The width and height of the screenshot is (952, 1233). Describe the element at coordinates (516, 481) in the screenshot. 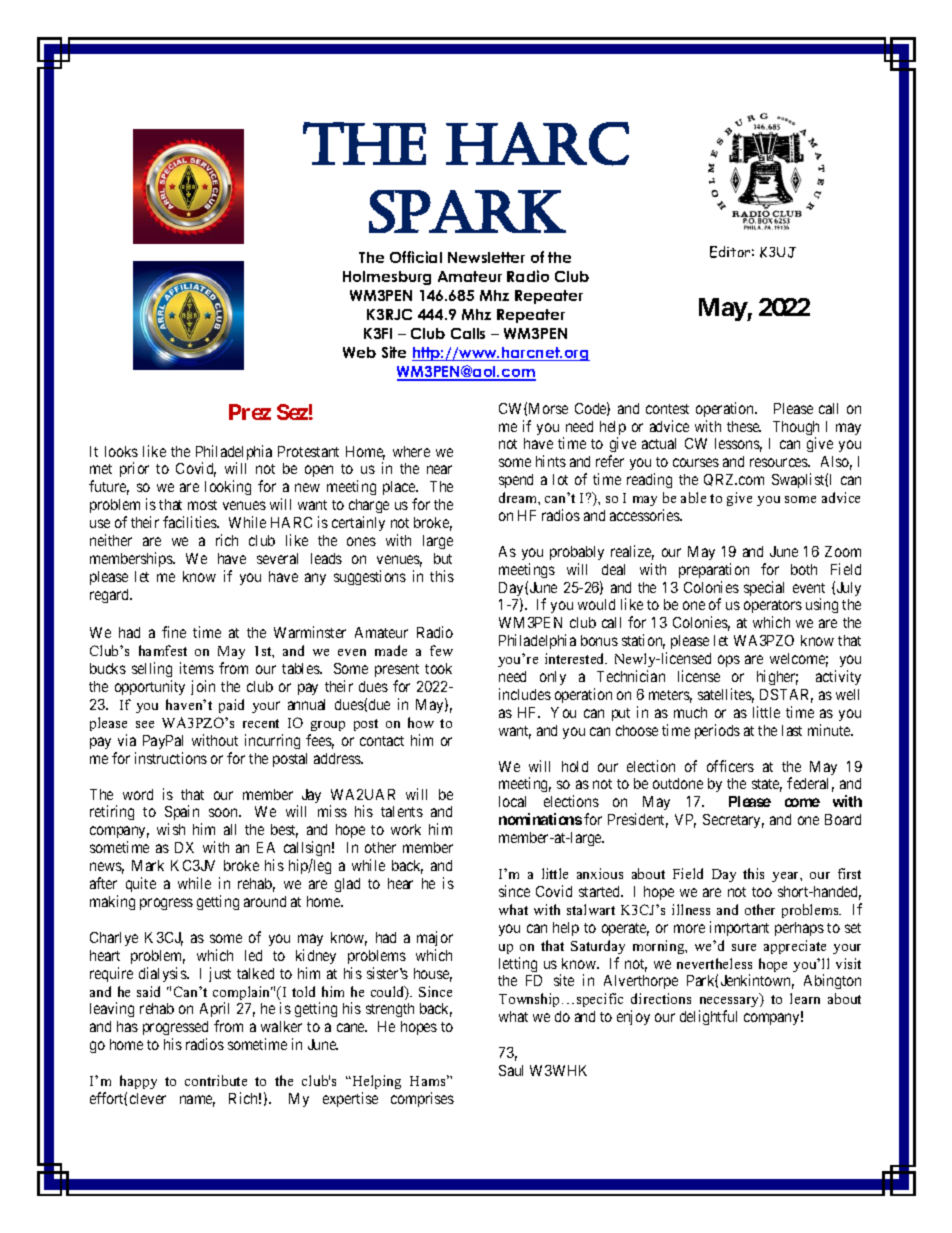

I see `spend` at that location.
